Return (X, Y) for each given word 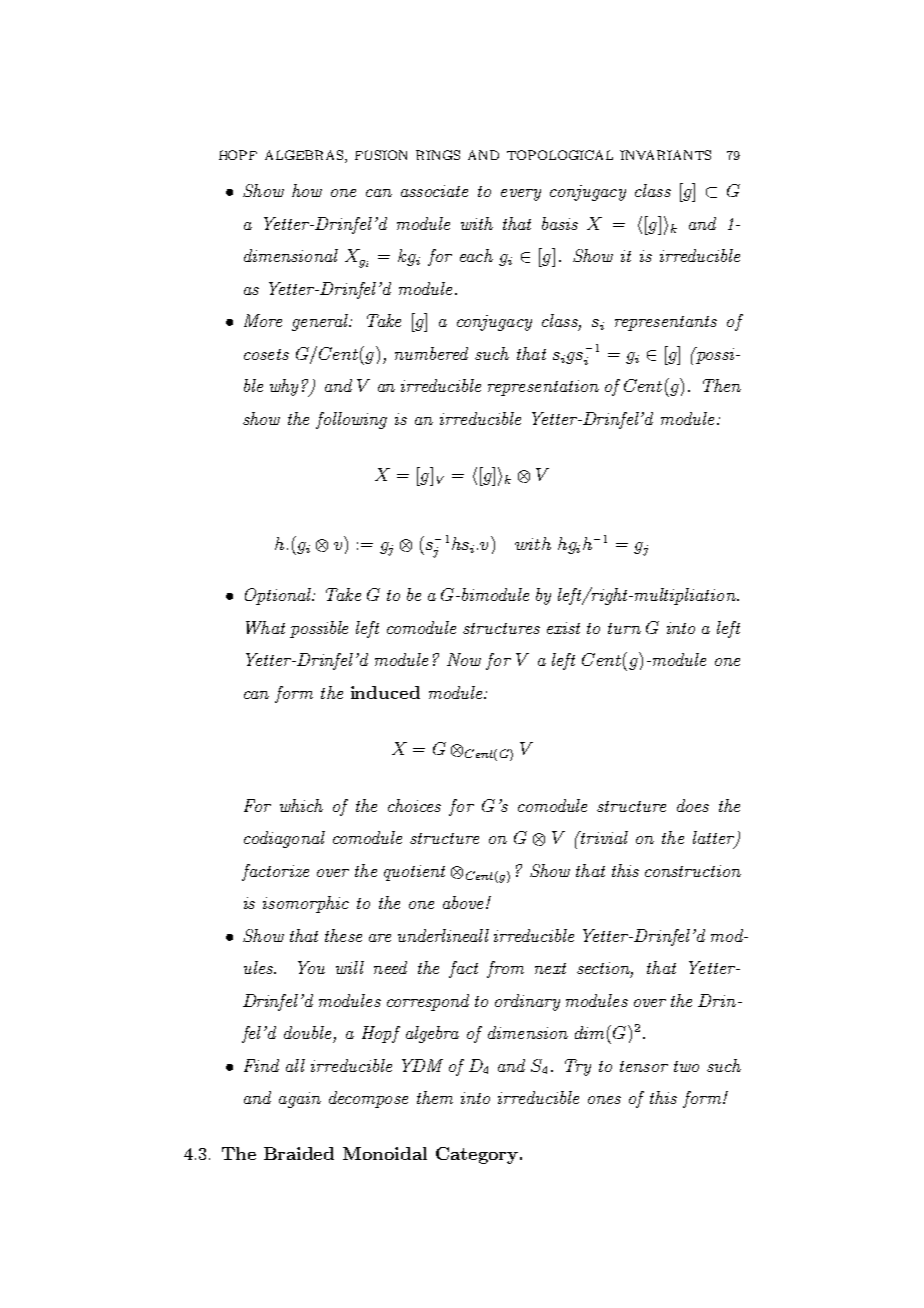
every (521, 195)
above (463, 902)
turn (624, 628)
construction (693, 871)
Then (722, 385)
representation (543, 388)
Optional (279, 596)
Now (464, 659)
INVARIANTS (665, 155)
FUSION (381, 155)
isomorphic (306, 904)
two (686, 1066)
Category (477, 1155)
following (351, 420)
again (300, 1100)
